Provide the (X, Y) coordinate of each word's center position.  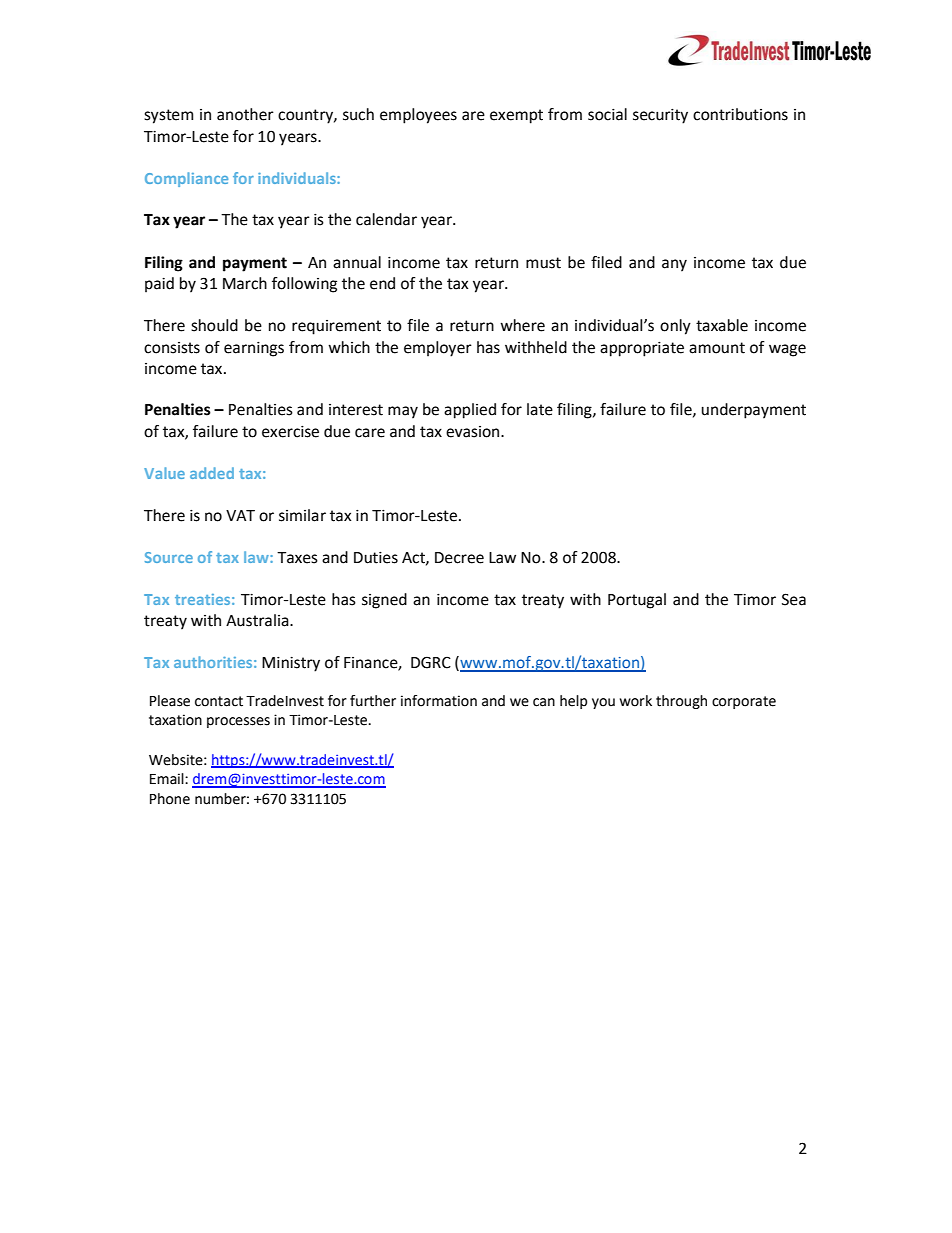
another (245, 114)
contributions (740, 114)
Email (168, 779)
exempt (516, 116)
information (439, 701)
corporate (744, 702)
